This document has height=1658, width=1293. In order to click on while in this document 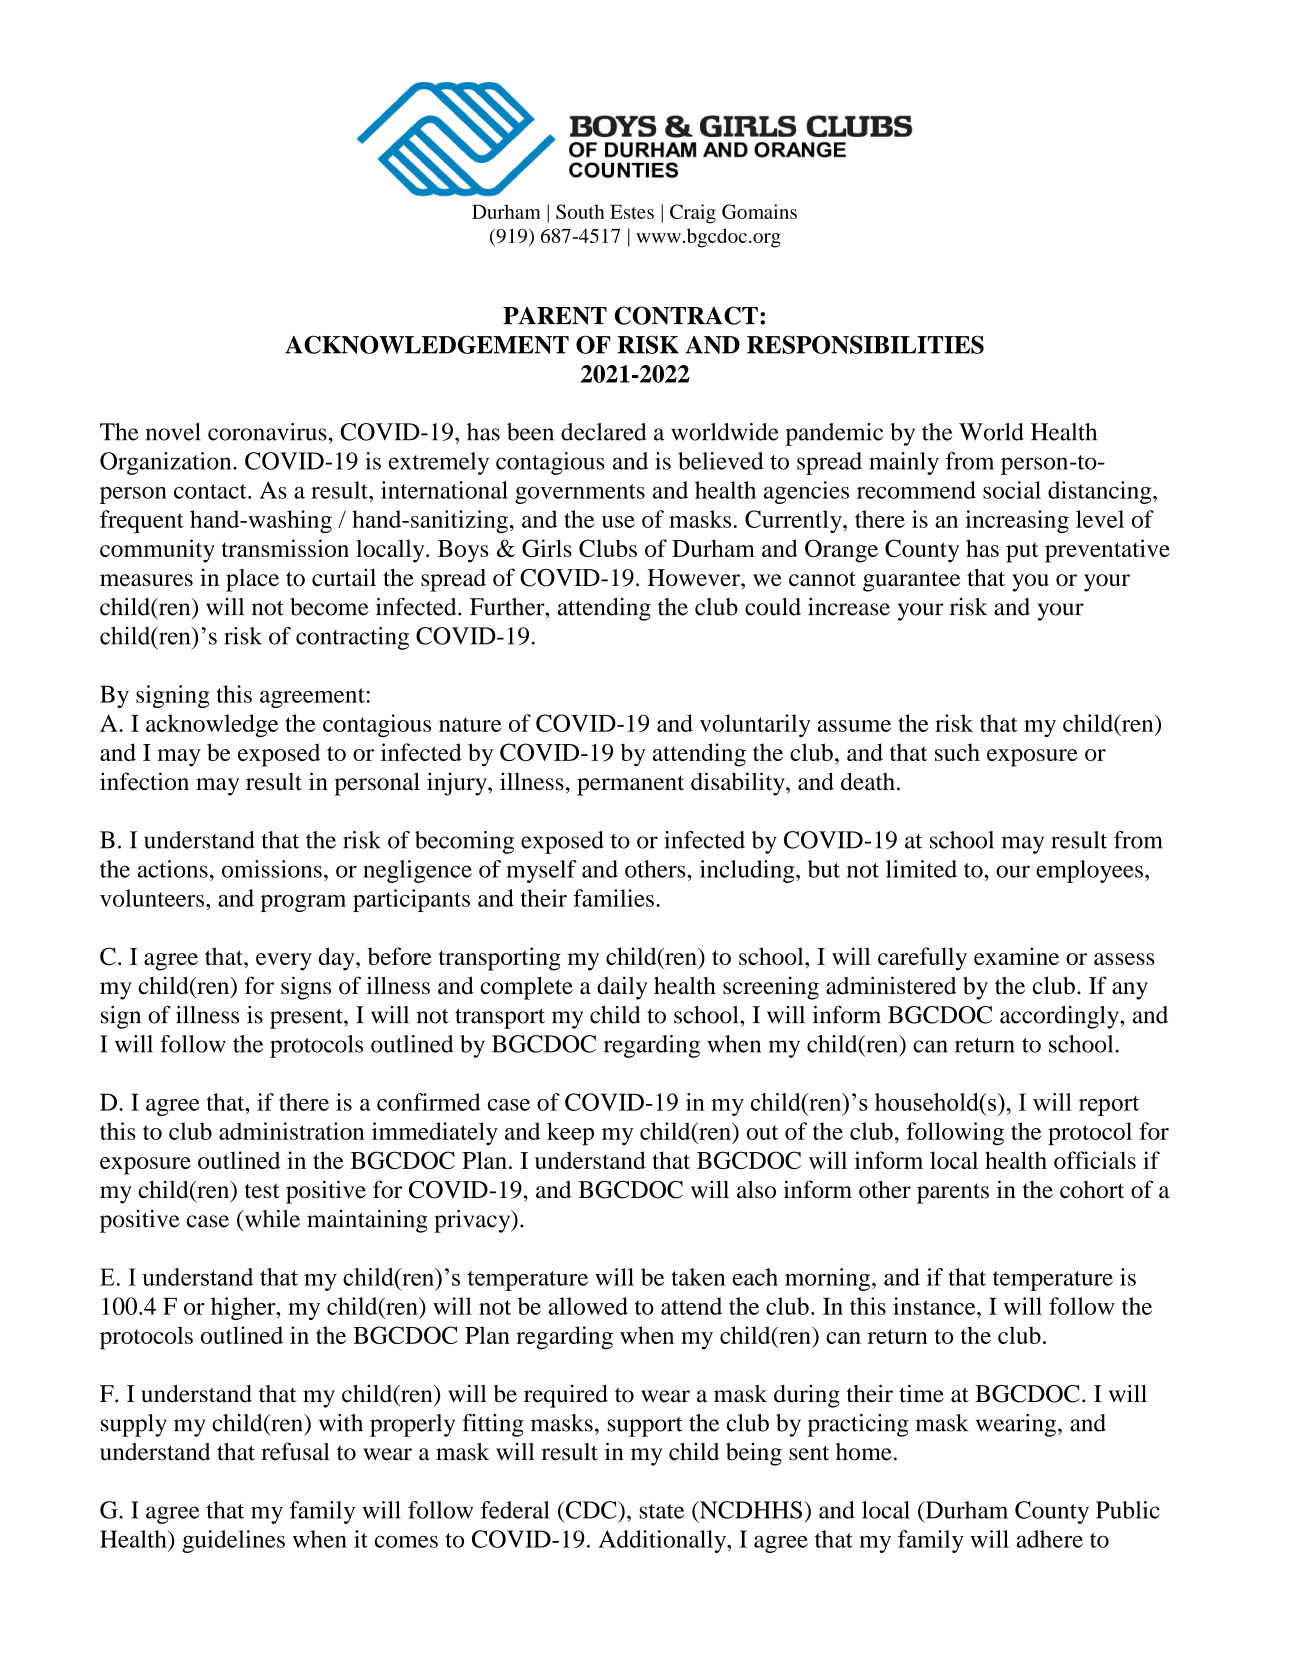, I will do `click(271, 1219)`.
